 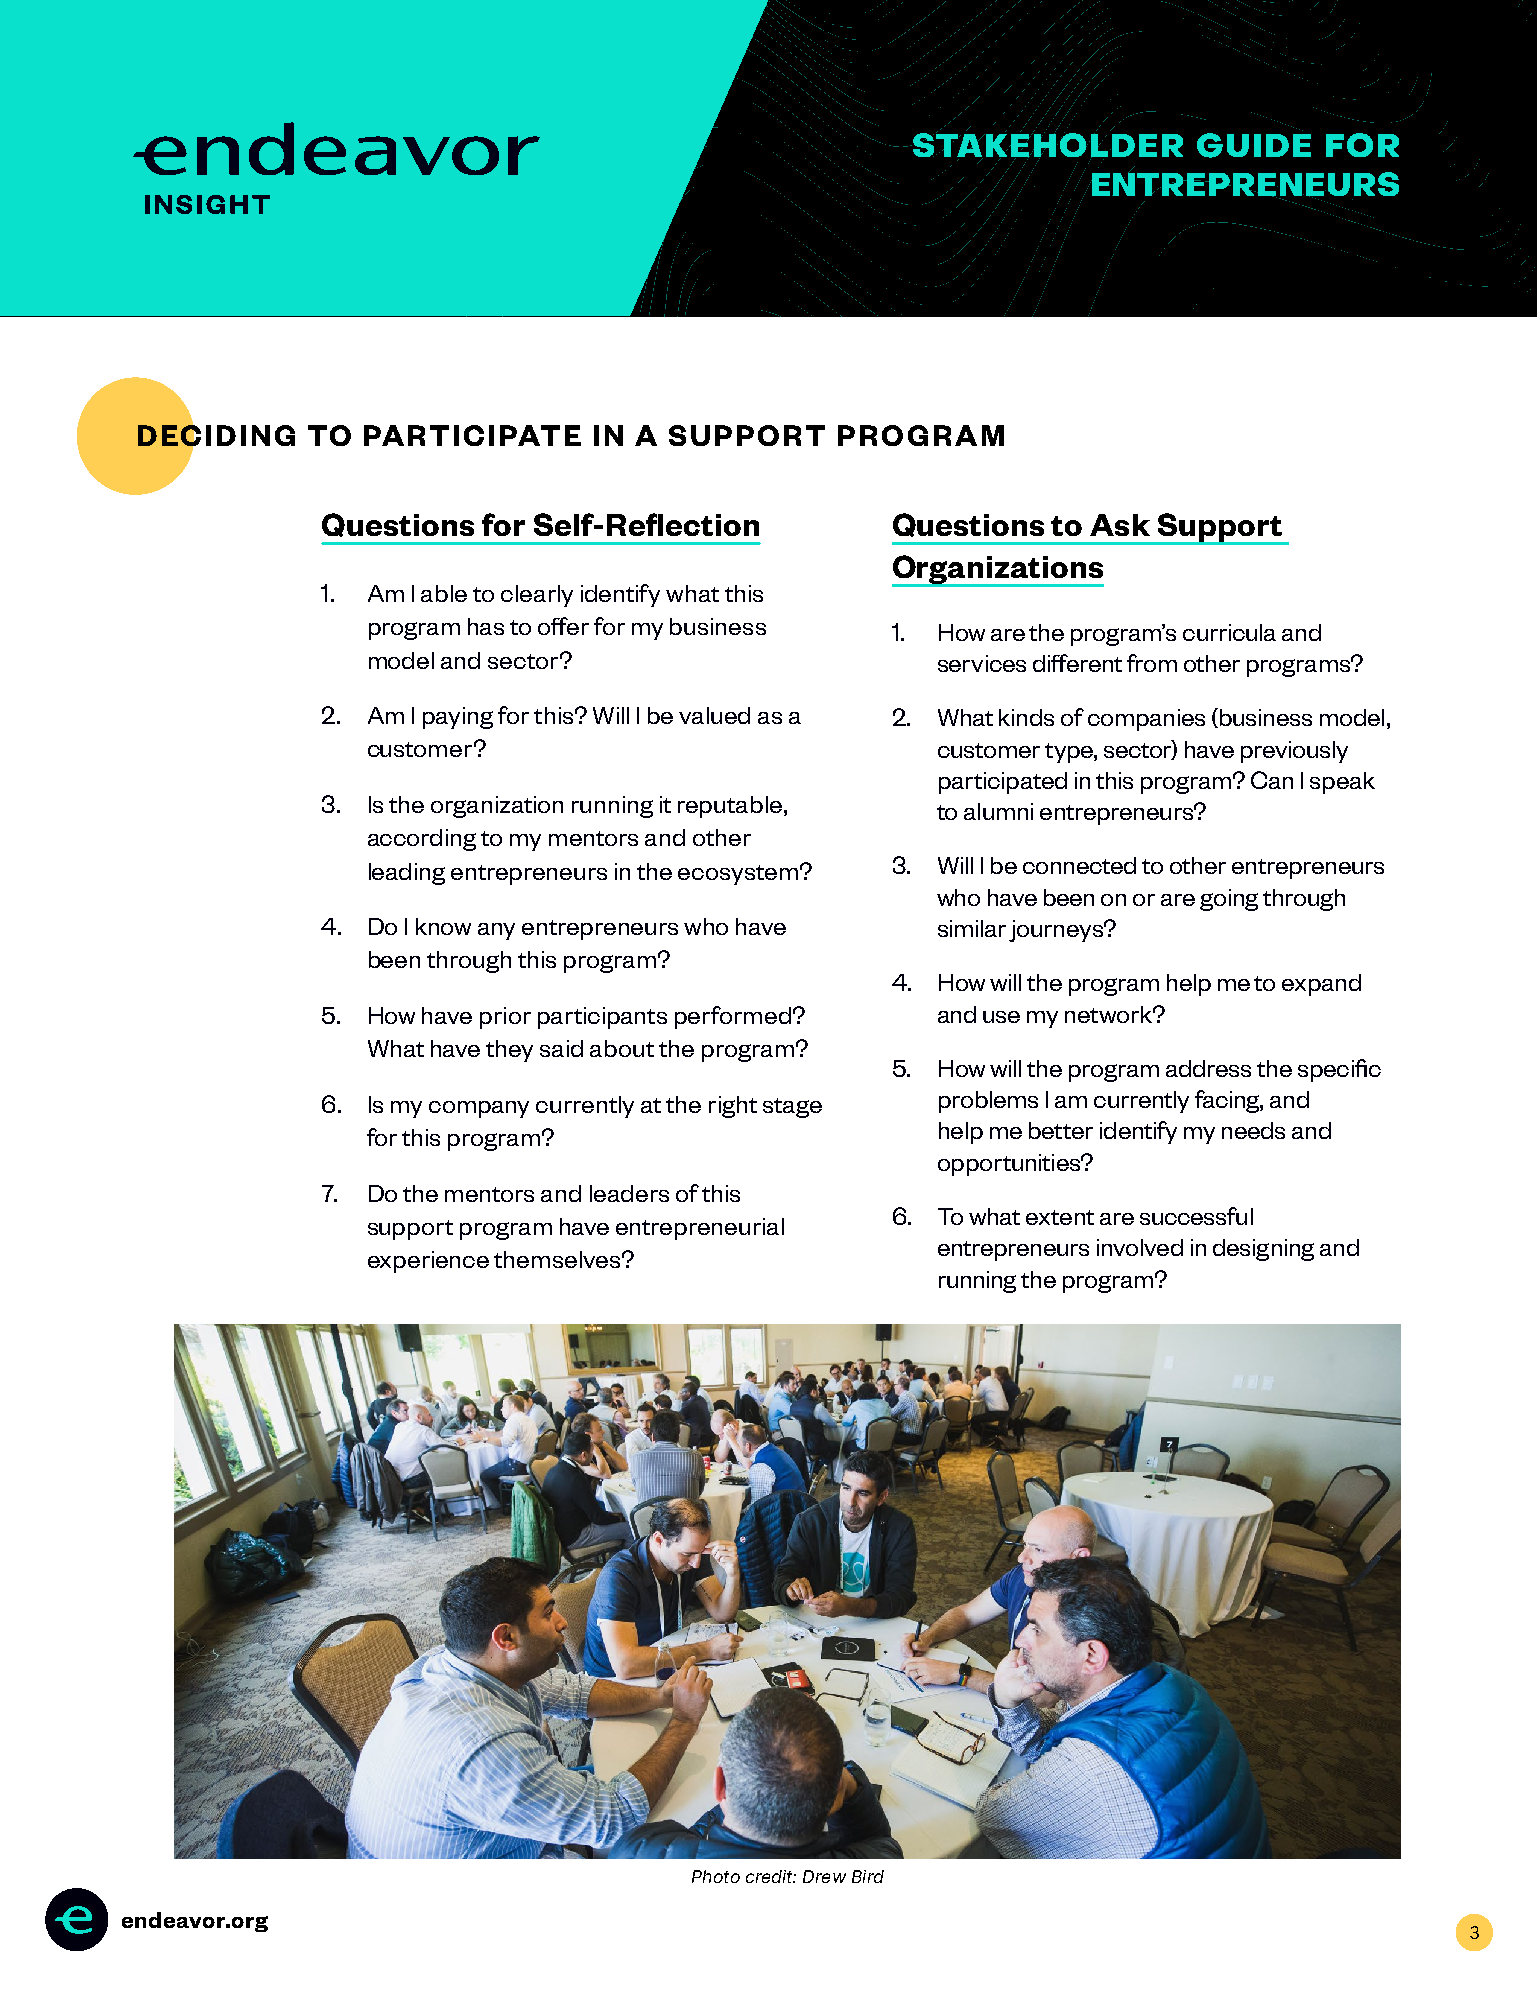 I want to click on Drew, so click(x=824, y=1876).
